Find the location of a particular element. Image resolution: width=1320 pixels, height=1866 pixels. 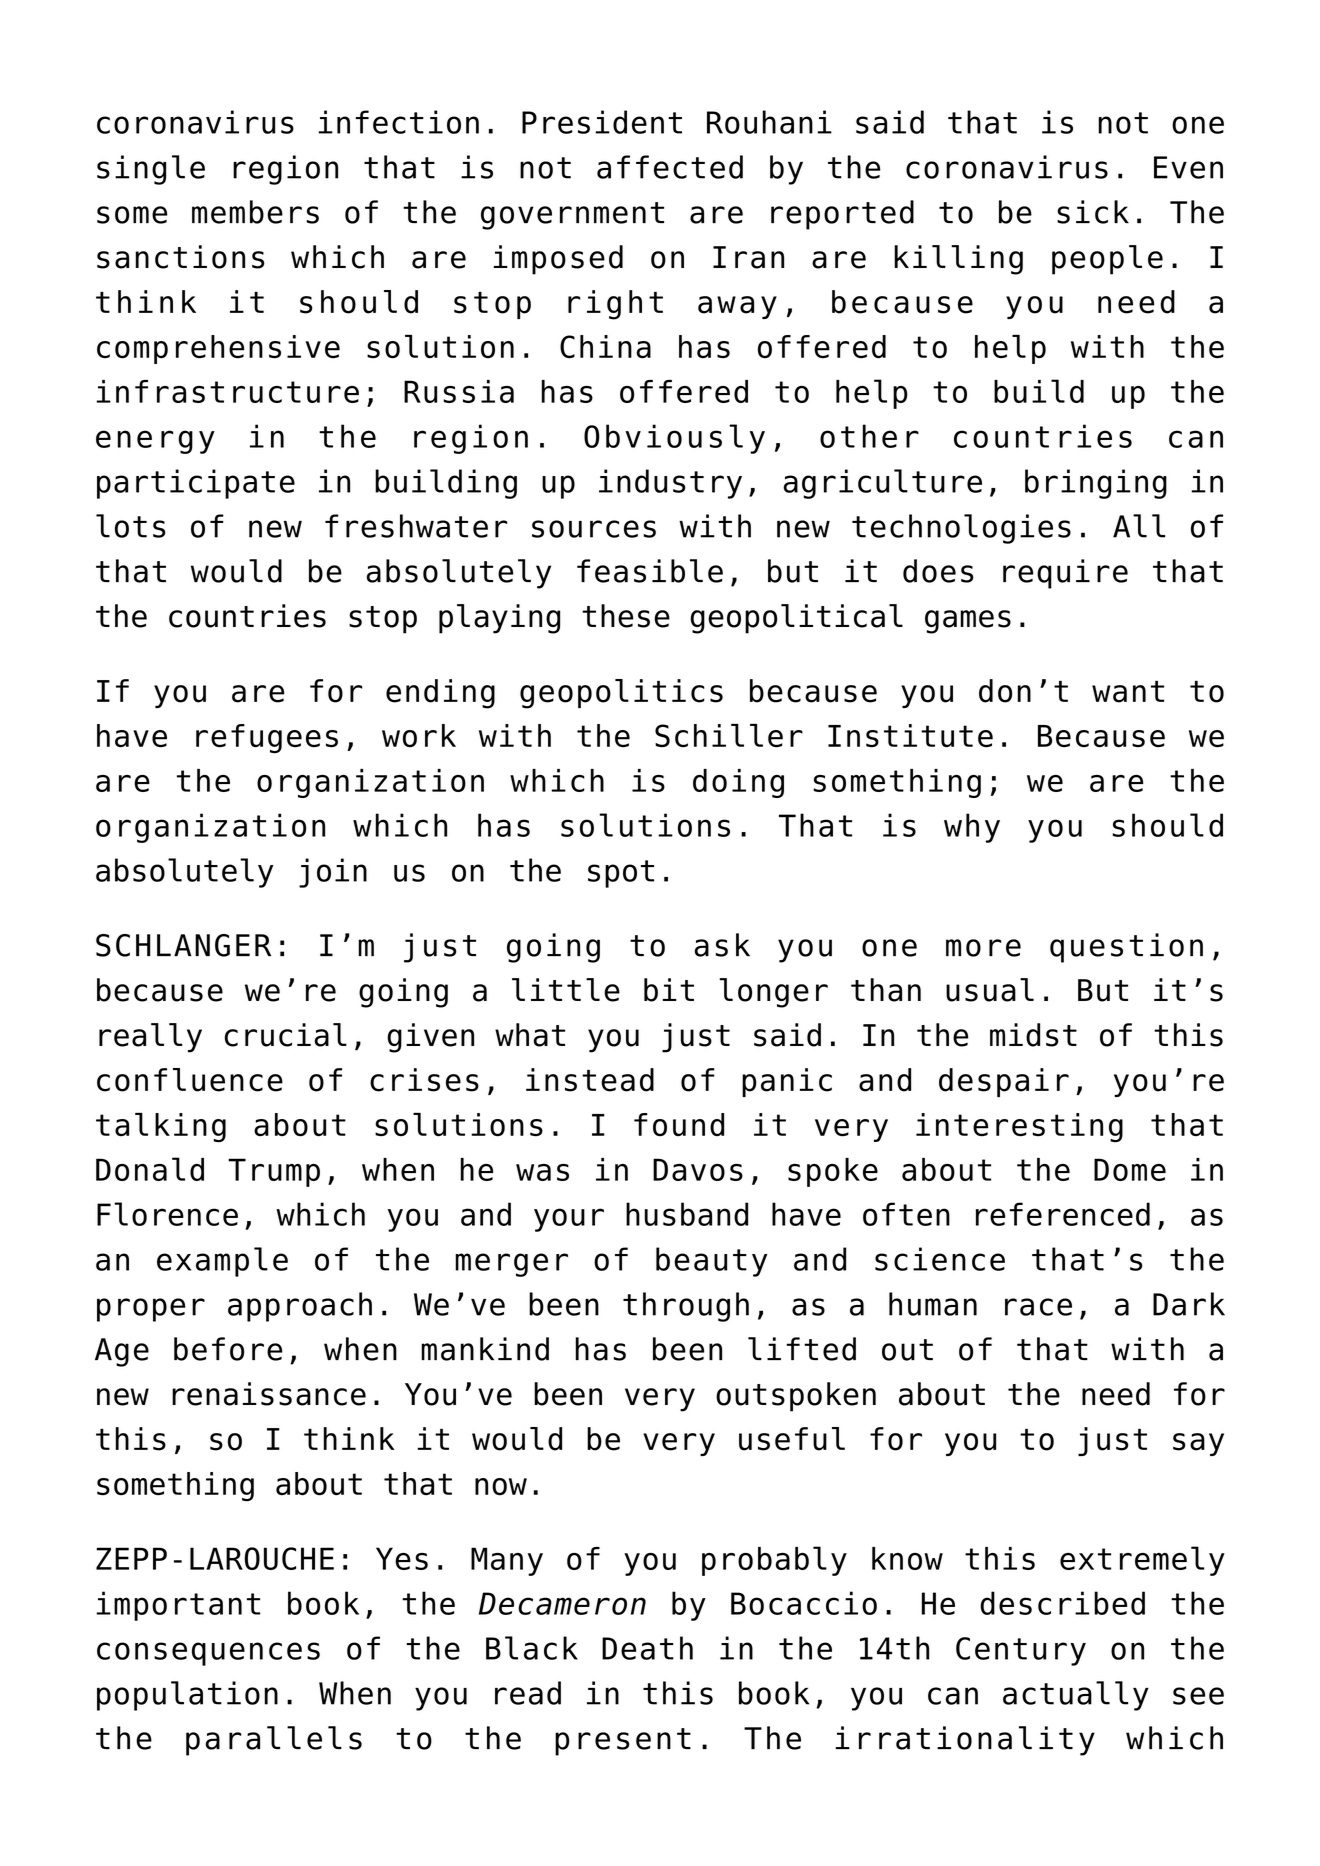

question is located at coordinates (1126, 948).
